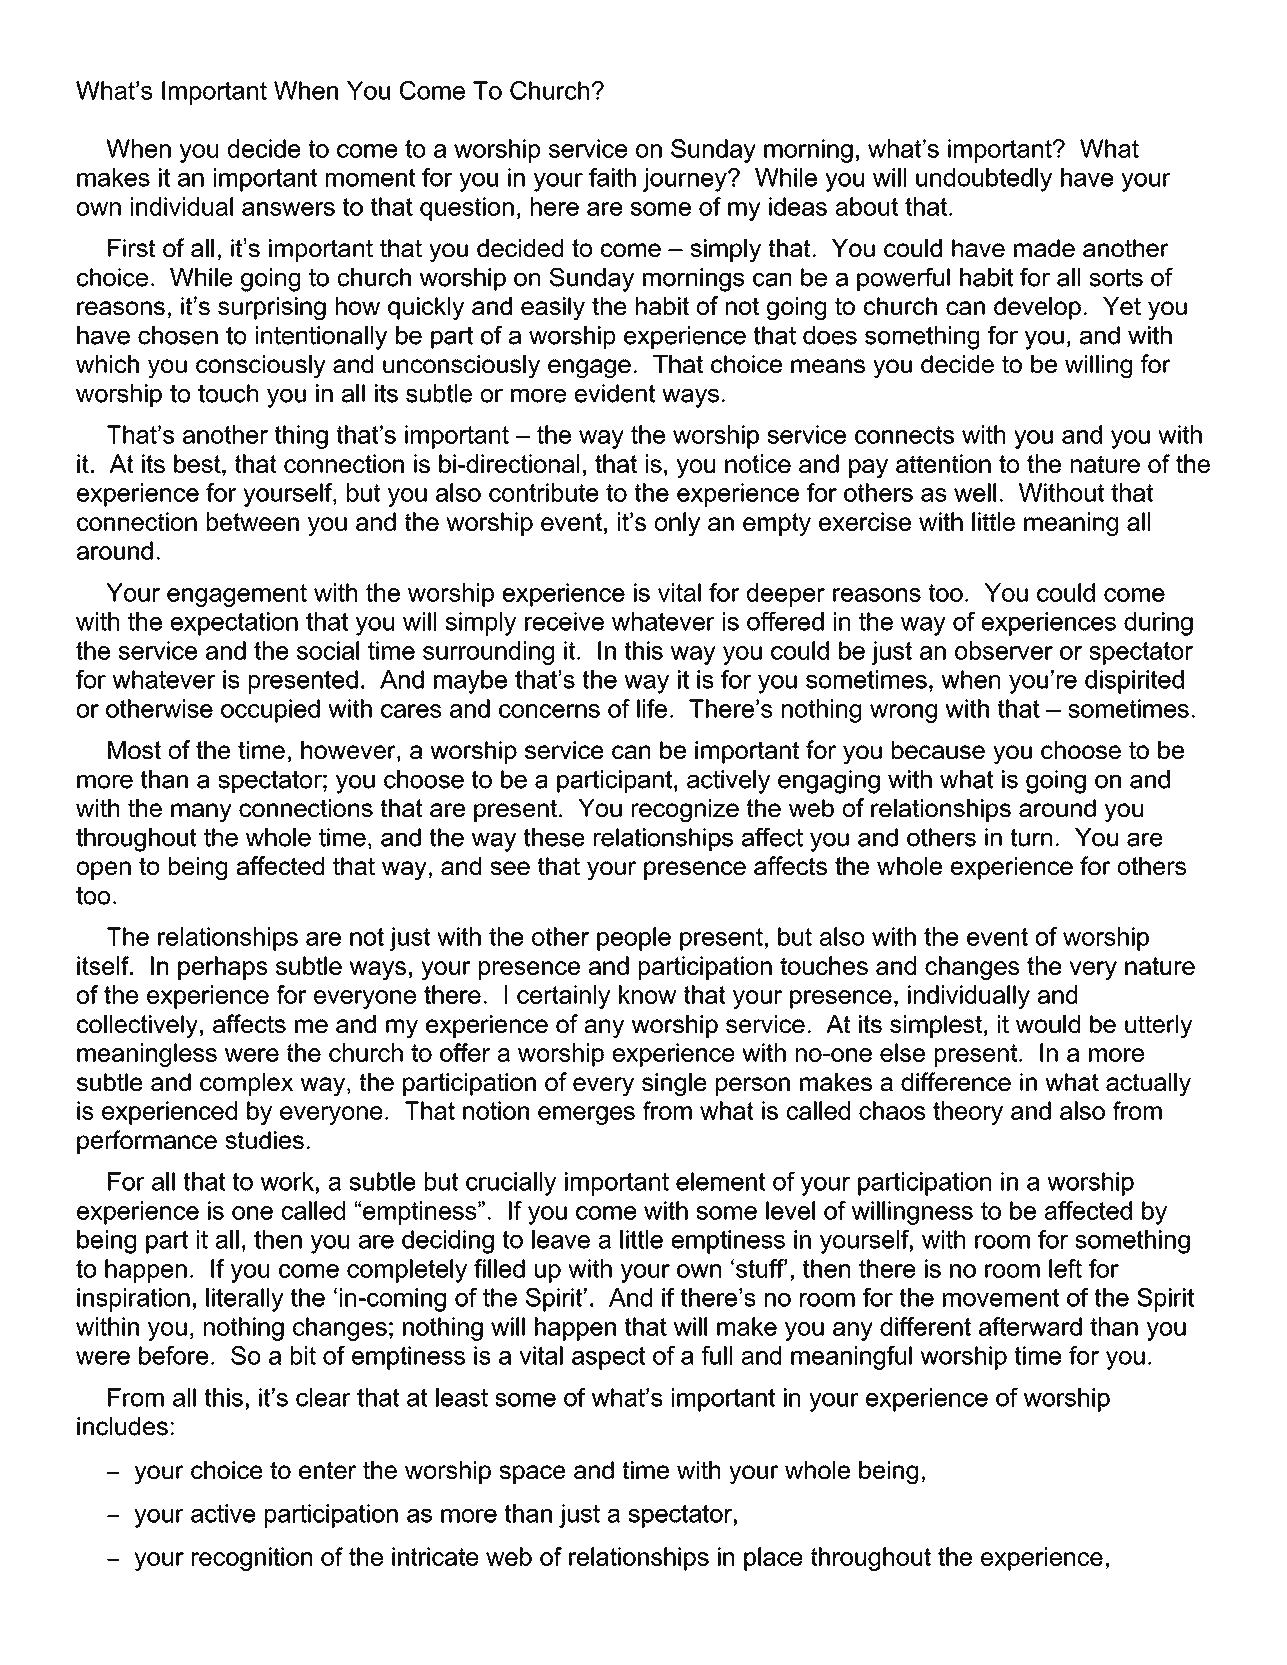  Describe the element at coordinates (201, 812) in the screenshot. I see `many` at that location.
